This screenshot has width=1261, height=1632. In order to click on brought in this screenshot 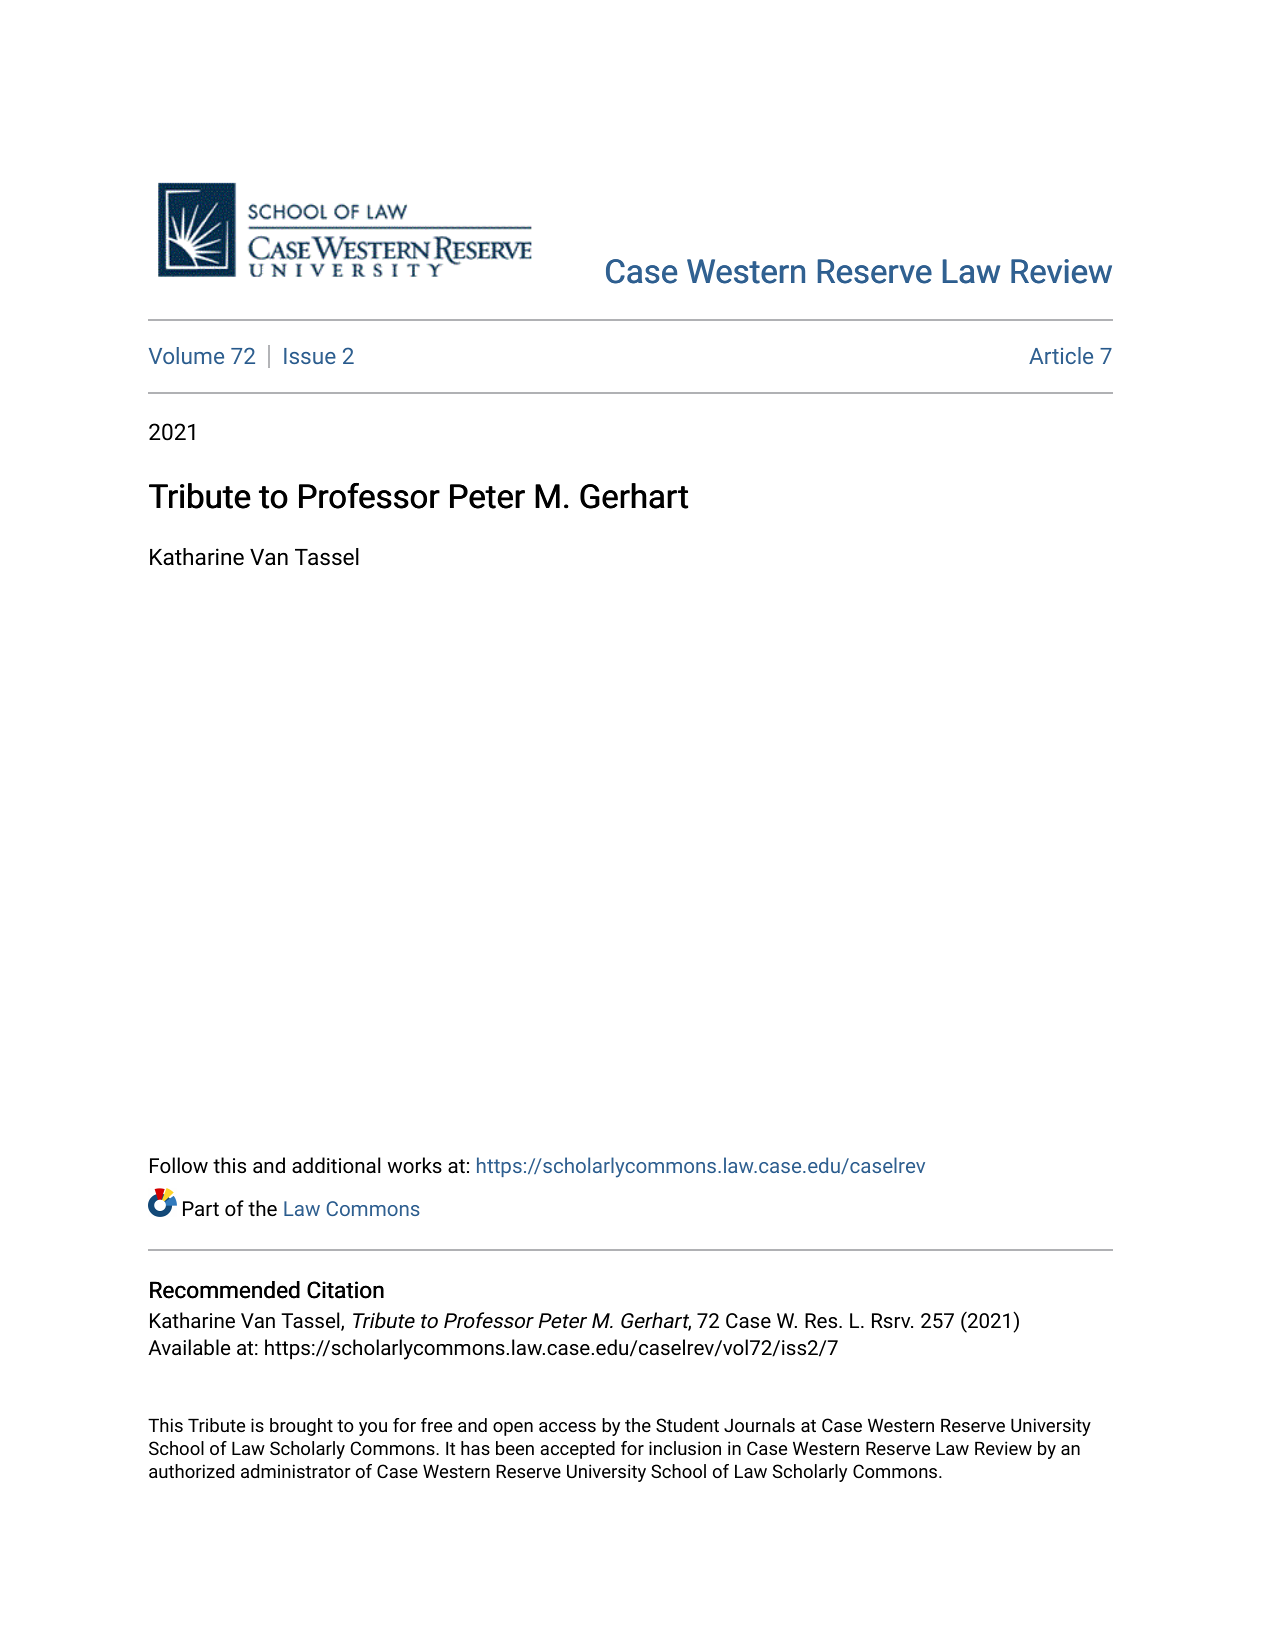, I will do `click(301, 1427)`.
